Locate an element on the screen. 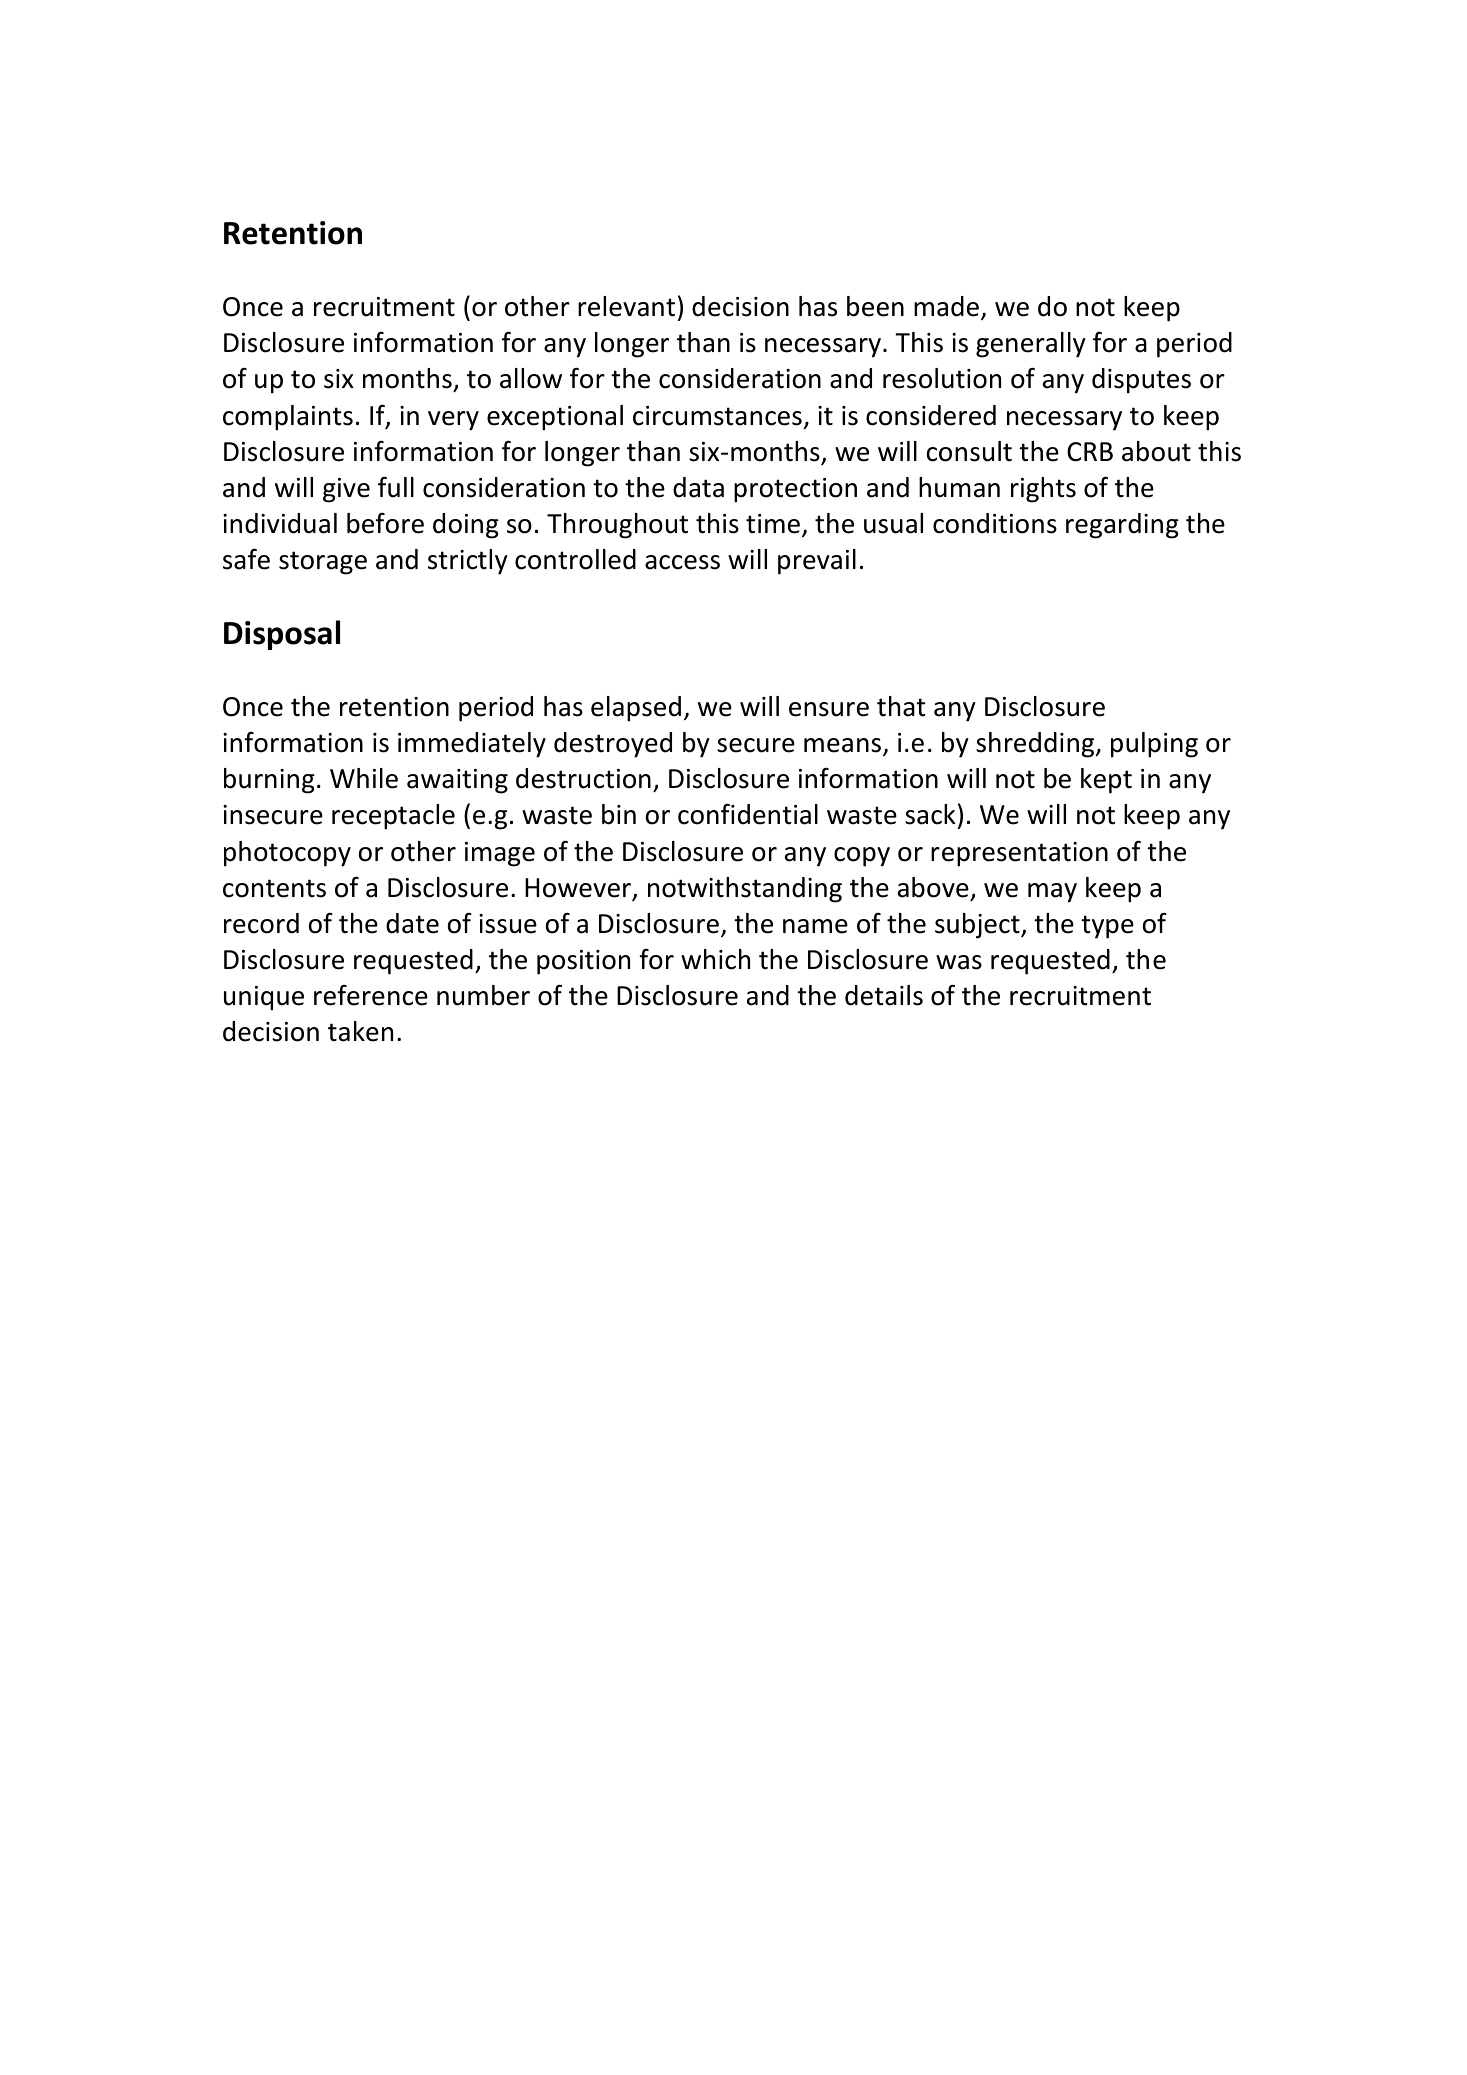  elapsed is located at coordinates (636, 709).
